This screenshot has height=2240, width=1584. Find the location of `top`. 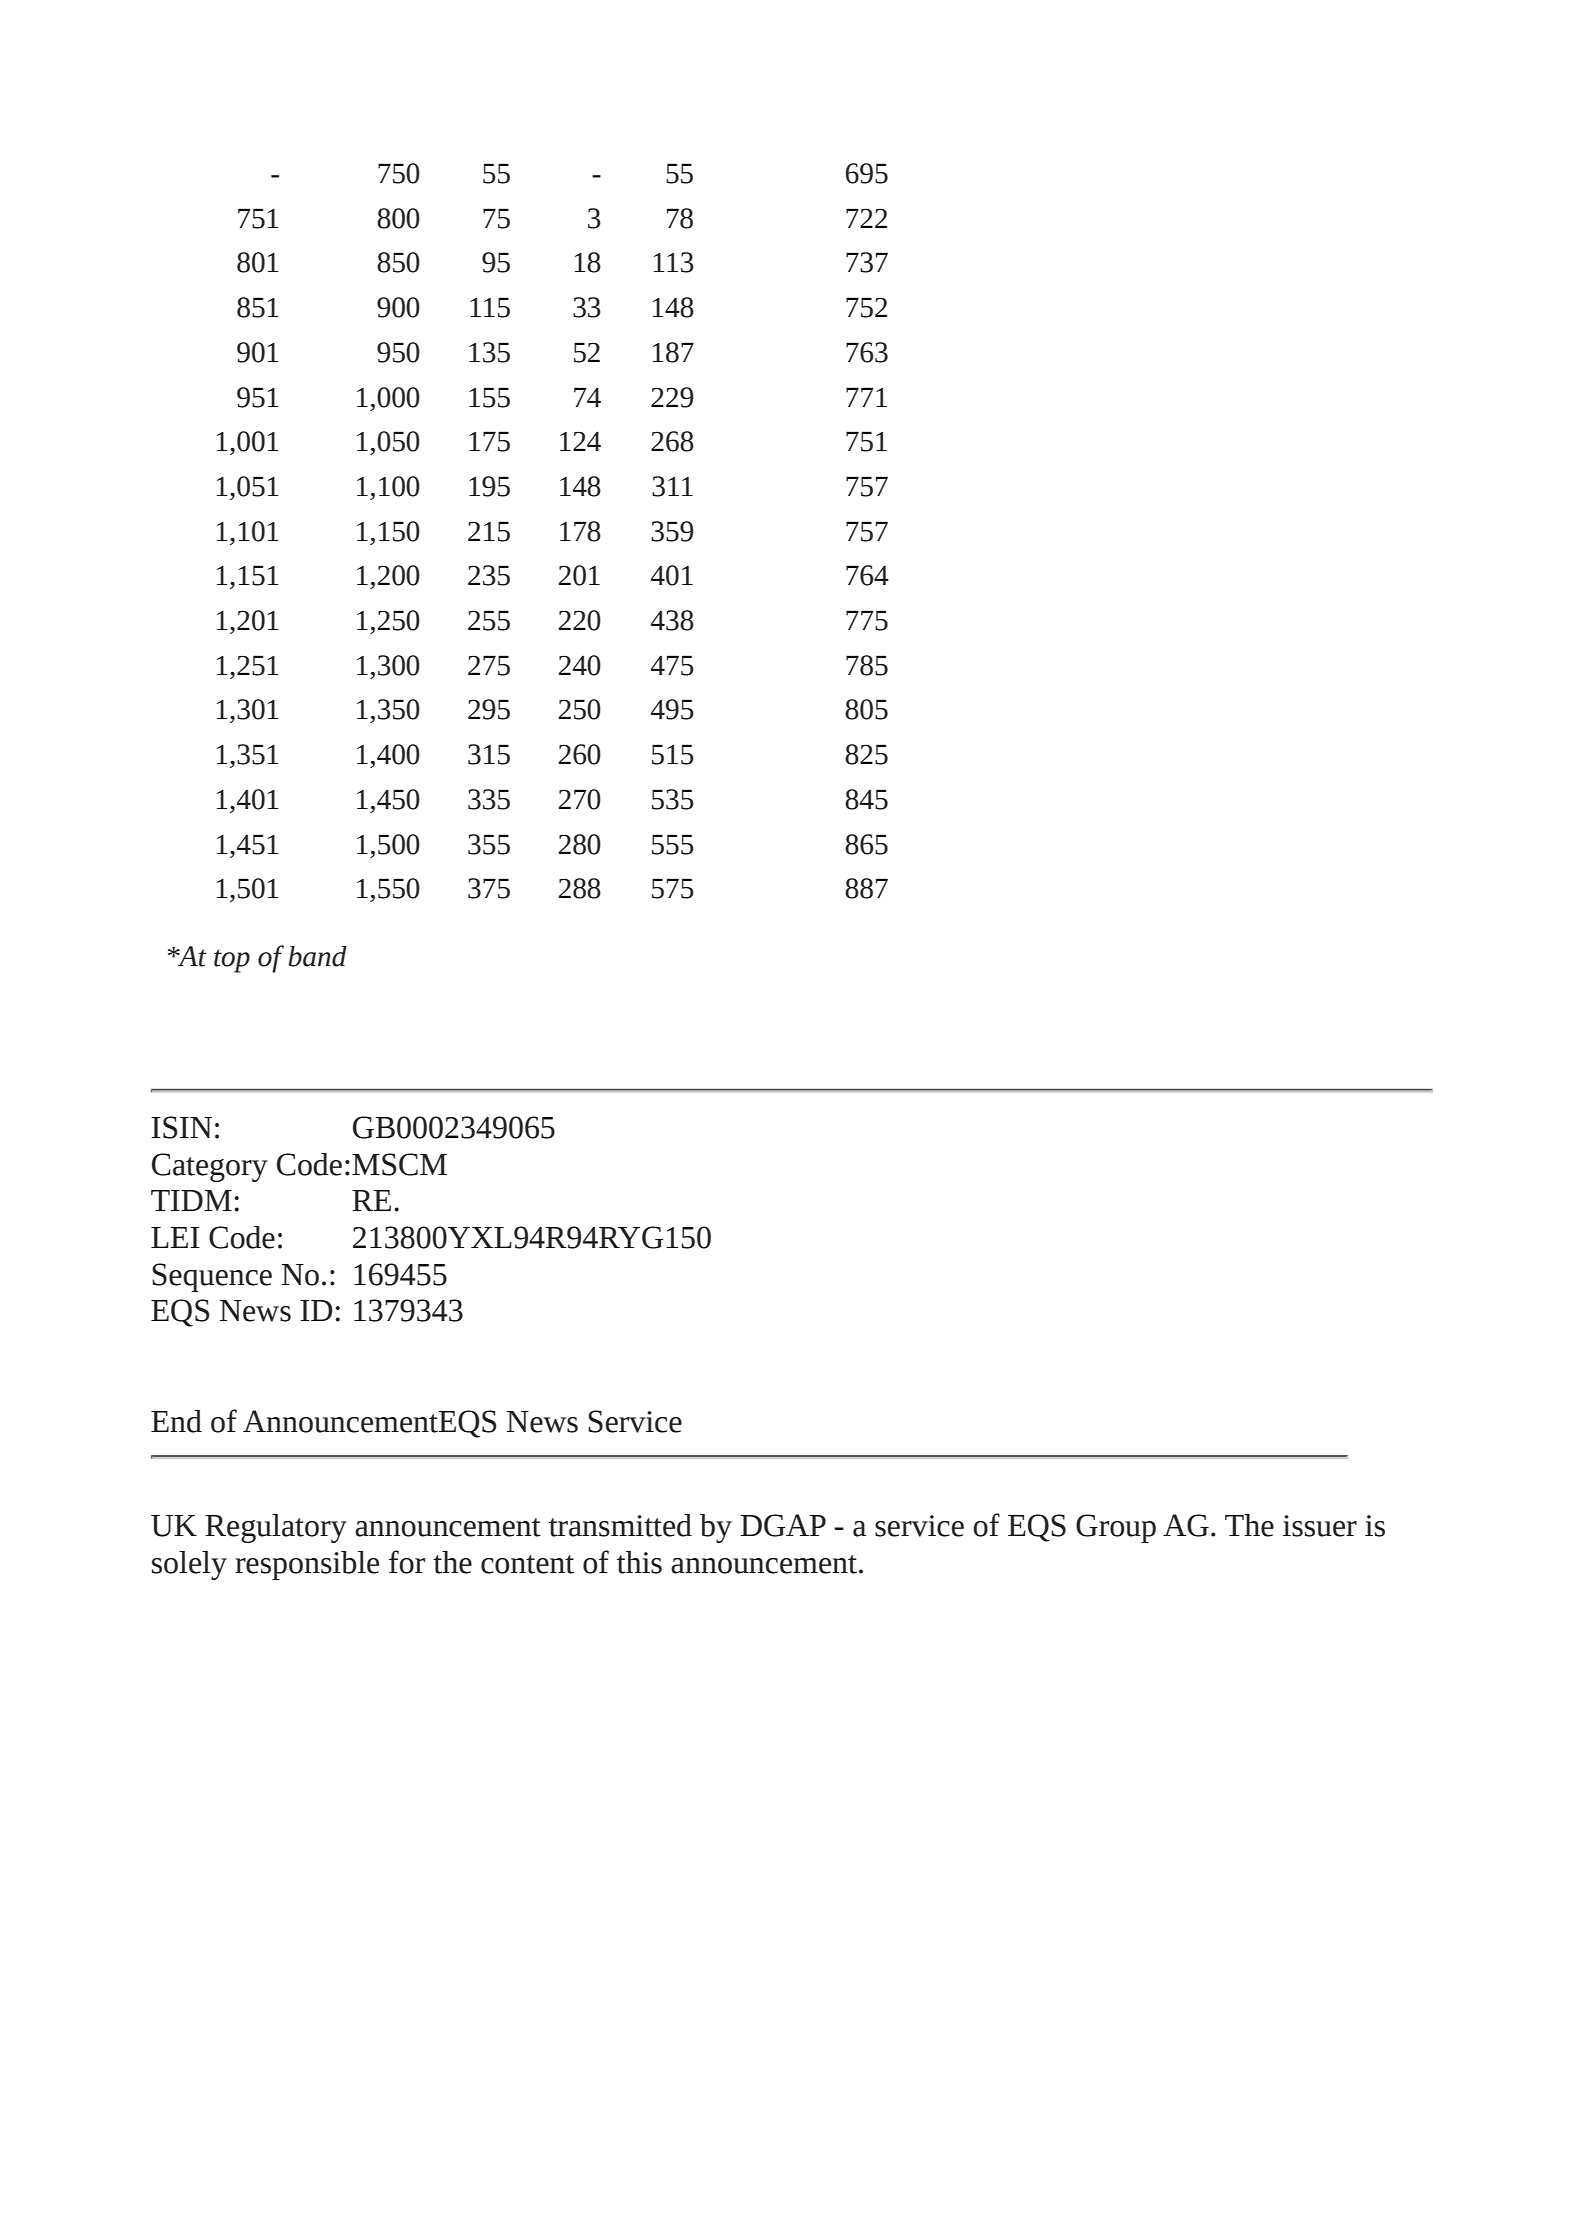

top is located at coordinates (232, 961).
